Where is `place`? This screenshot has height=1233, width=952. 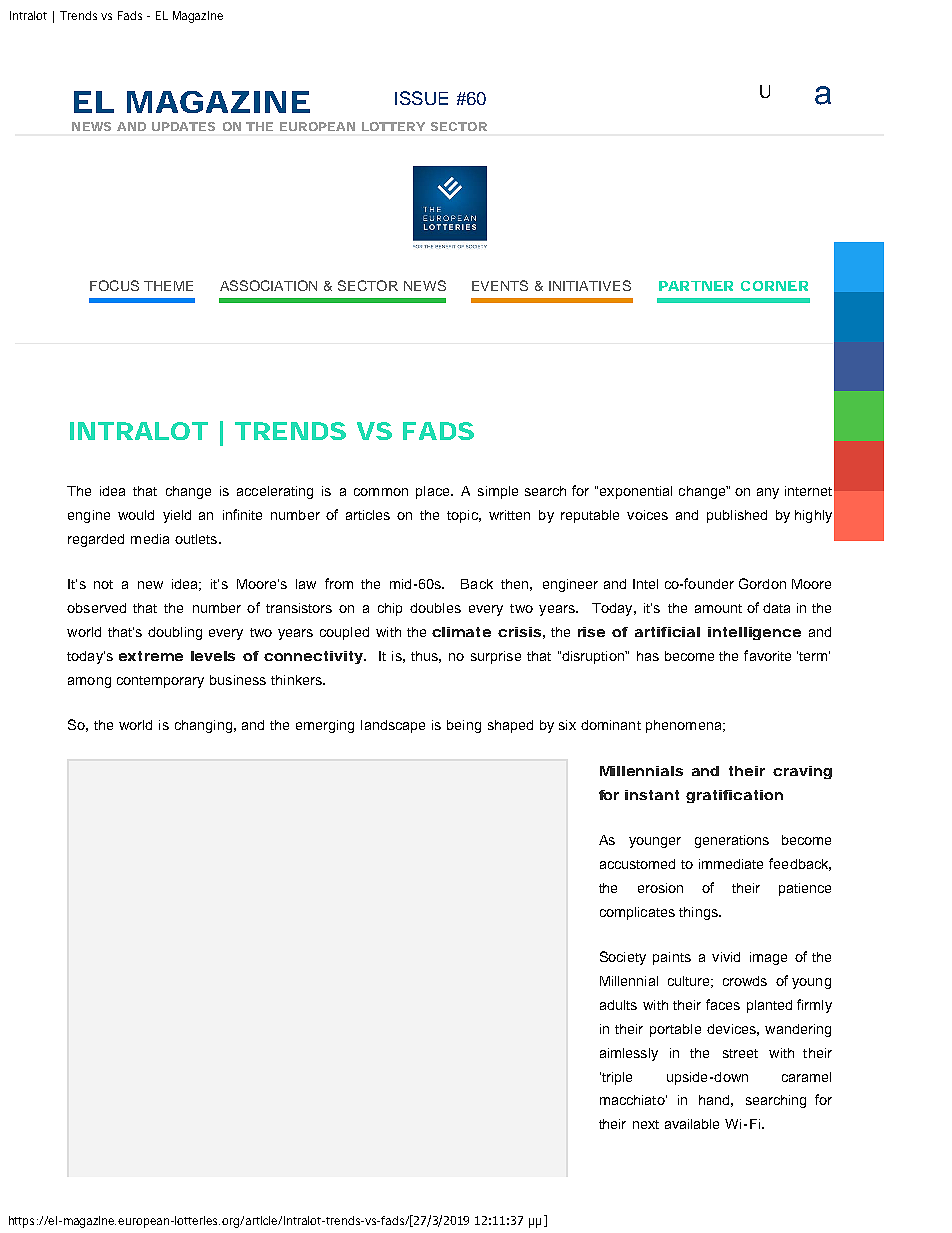 place is located at coordinates (434, 492).
